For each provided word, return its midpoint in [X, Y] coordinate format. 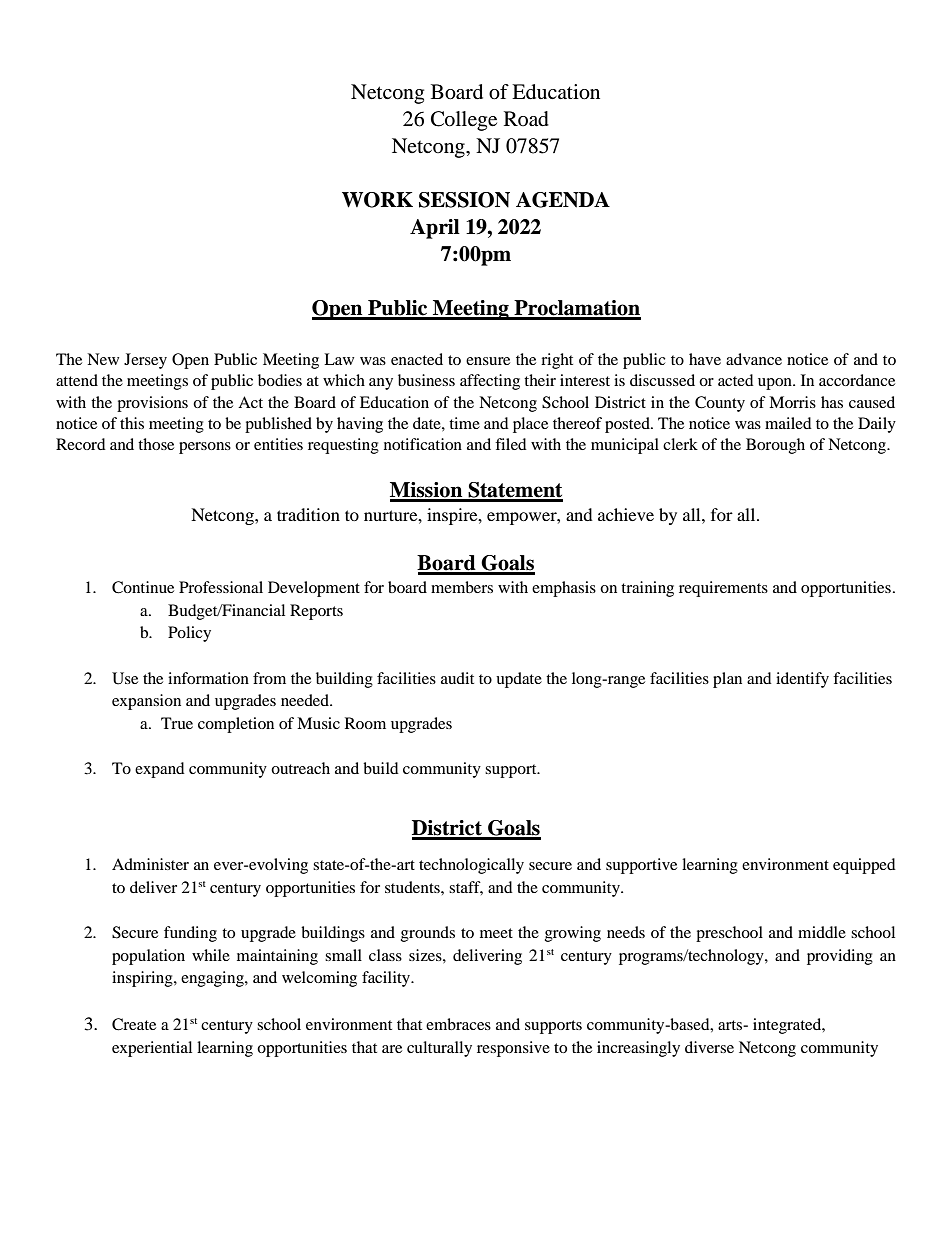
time [464, 423]
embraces [458, 1024]
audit [457, 678]
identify [802, 680]
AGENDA [563, 200]
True [177, 723]
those [156, 444]
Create [134, 1024]
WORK [377, 200]
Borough [775, 446]
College [464, 121]
